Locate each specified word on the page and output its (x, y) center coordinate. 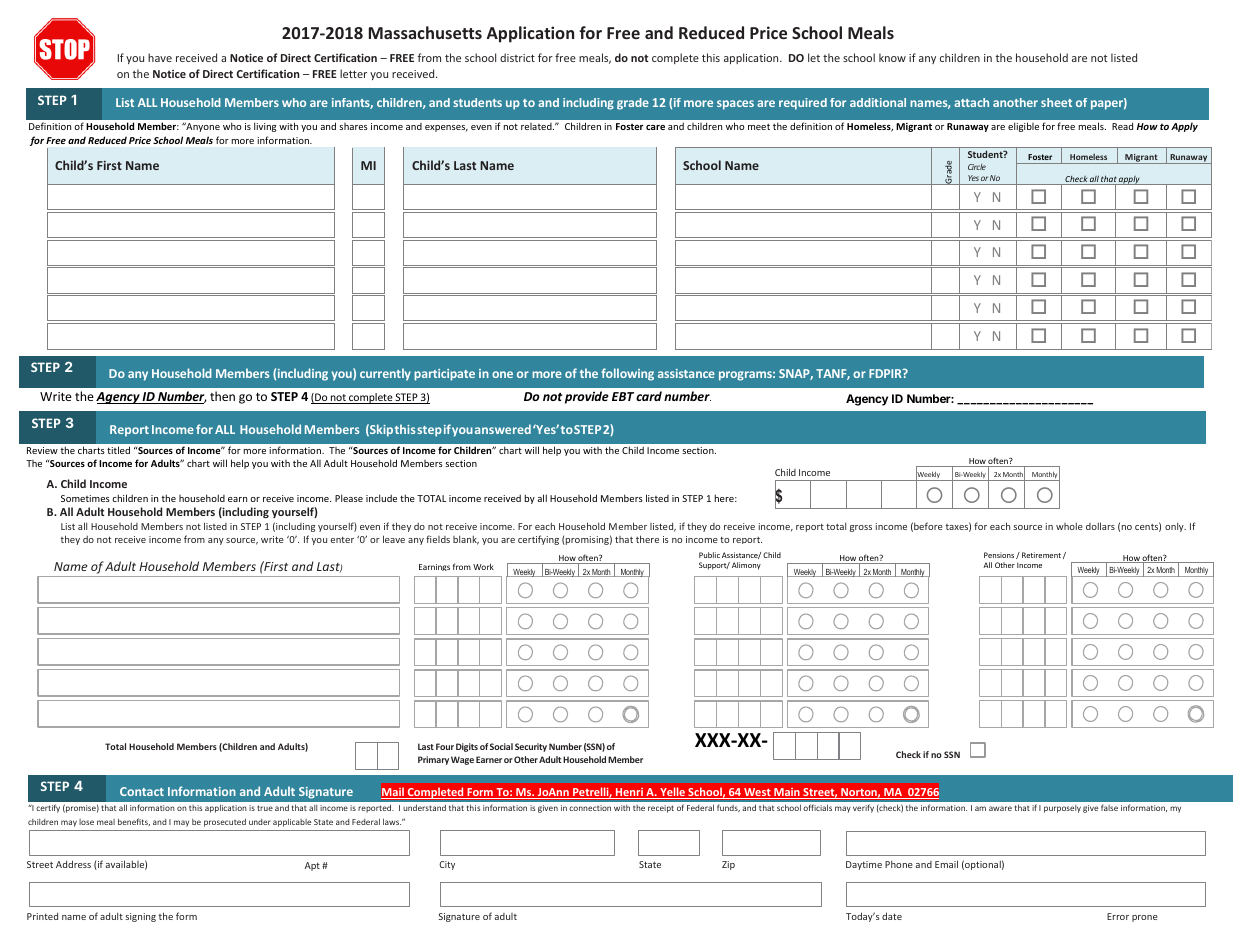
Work (483, 566)
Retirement (1041, 555)
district (517, 57)
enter (342, 539)
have (160, 57)
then (222, 396)
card (649, 396)
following (627, 374)
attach (971, 102)
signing (140, 917)
